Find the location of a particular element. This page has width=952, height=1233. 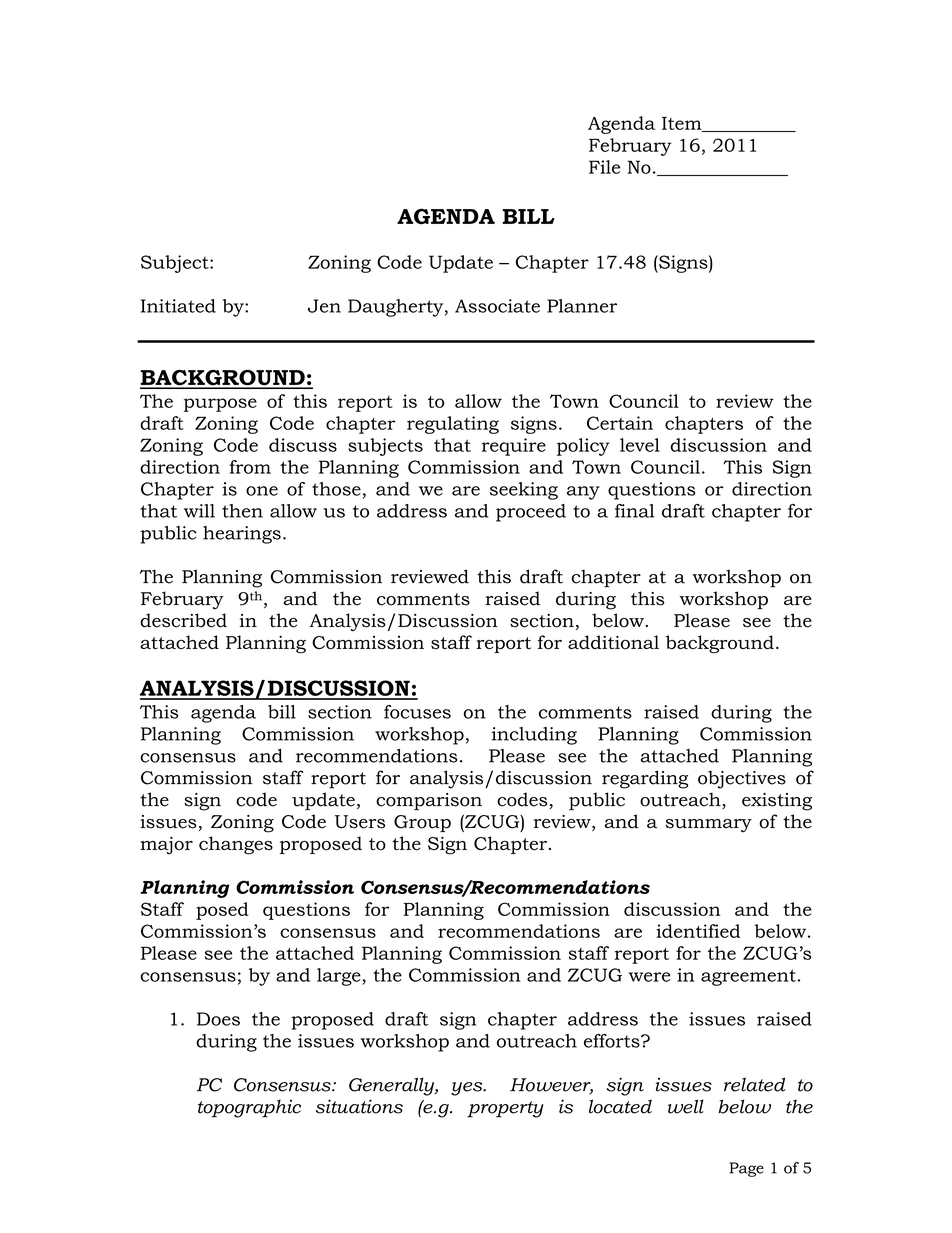

described is located at coordinates (183, 620).
